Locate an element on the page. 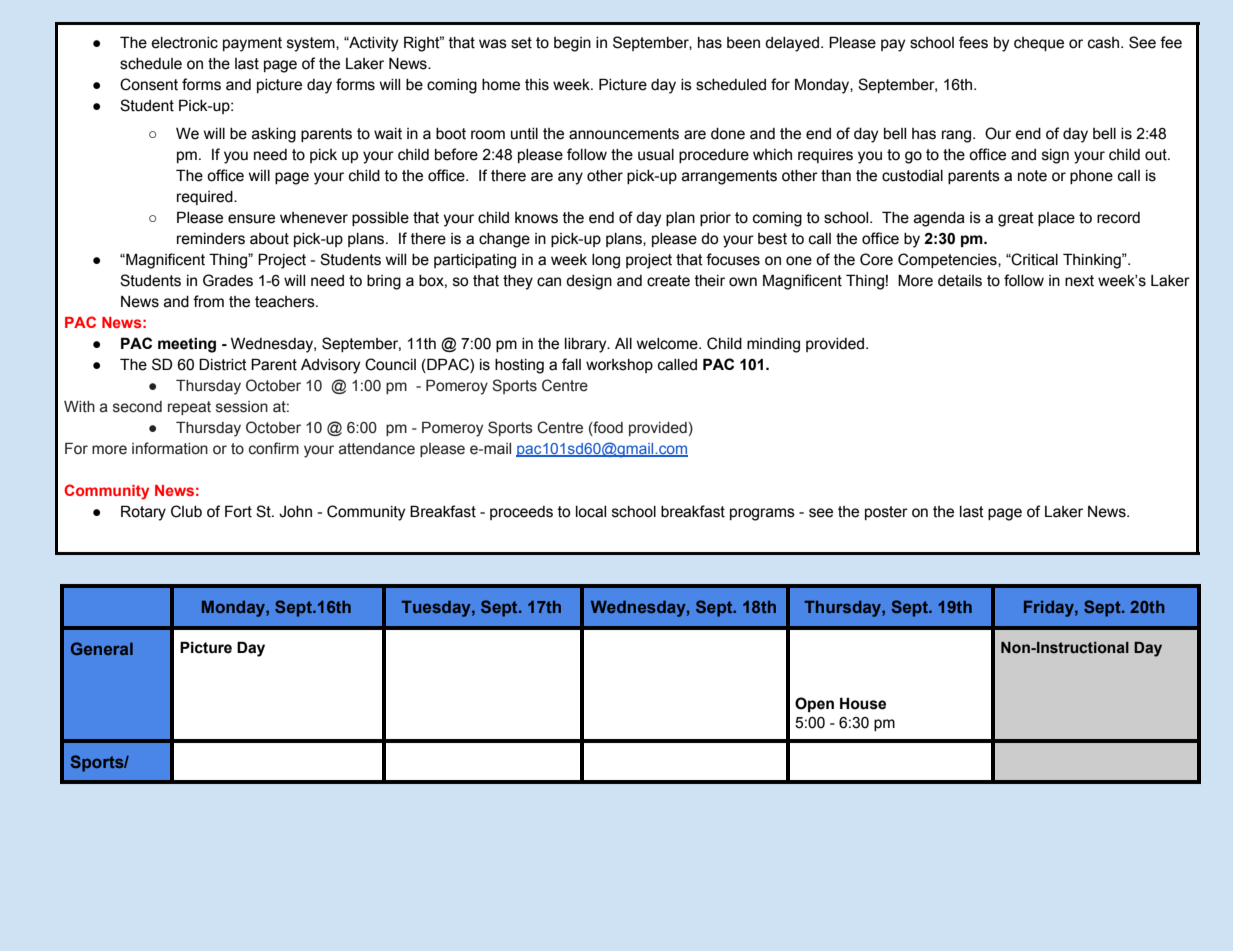  minding is located at coordinates (773, 345).
